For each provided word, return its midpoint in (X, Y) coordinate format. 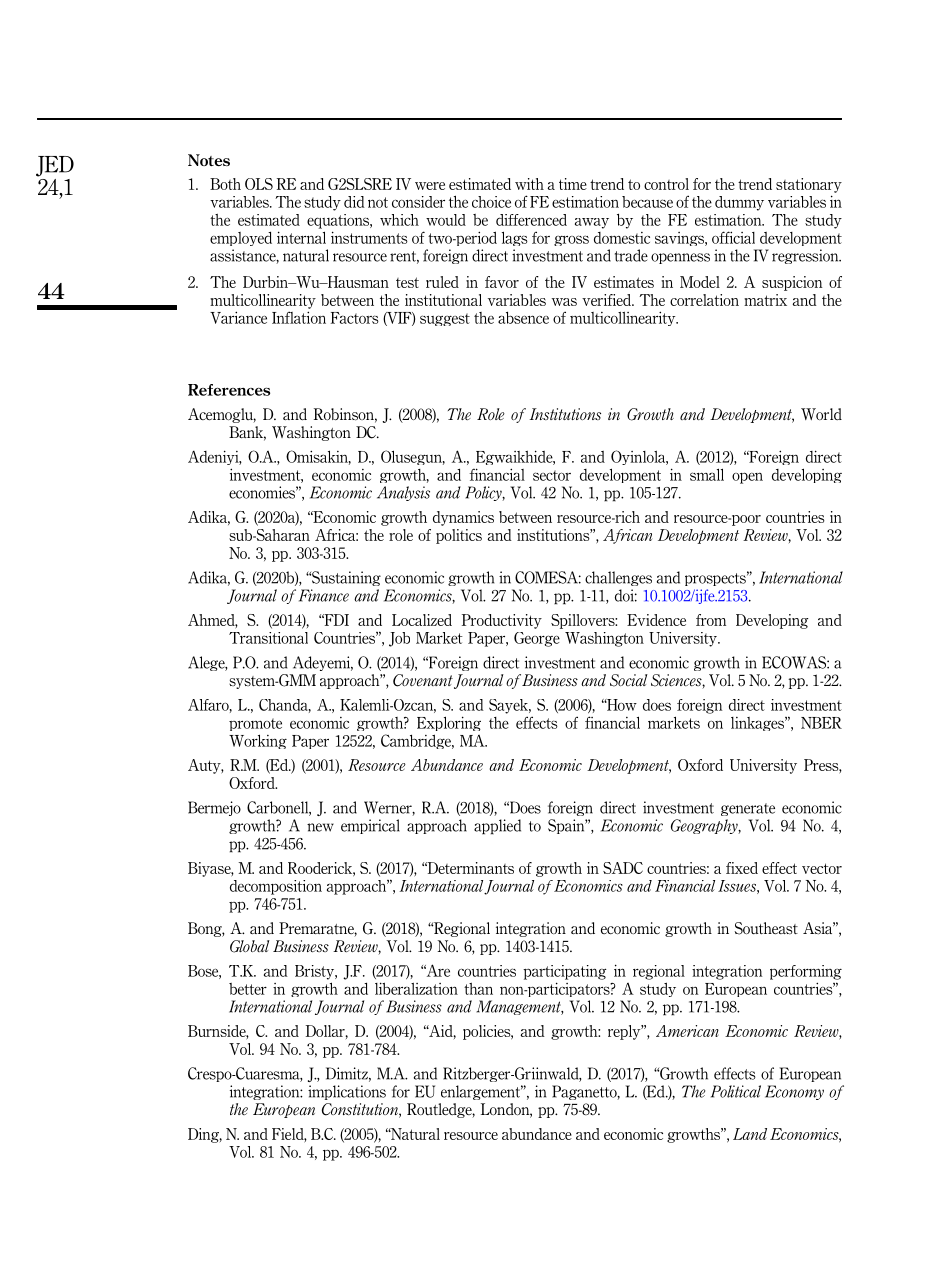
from (711, 620)
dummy (739, 203)
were (430, 186)
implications (347, 1092)
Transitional (268, 638)
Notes (209, 160)
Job (399, 639)
